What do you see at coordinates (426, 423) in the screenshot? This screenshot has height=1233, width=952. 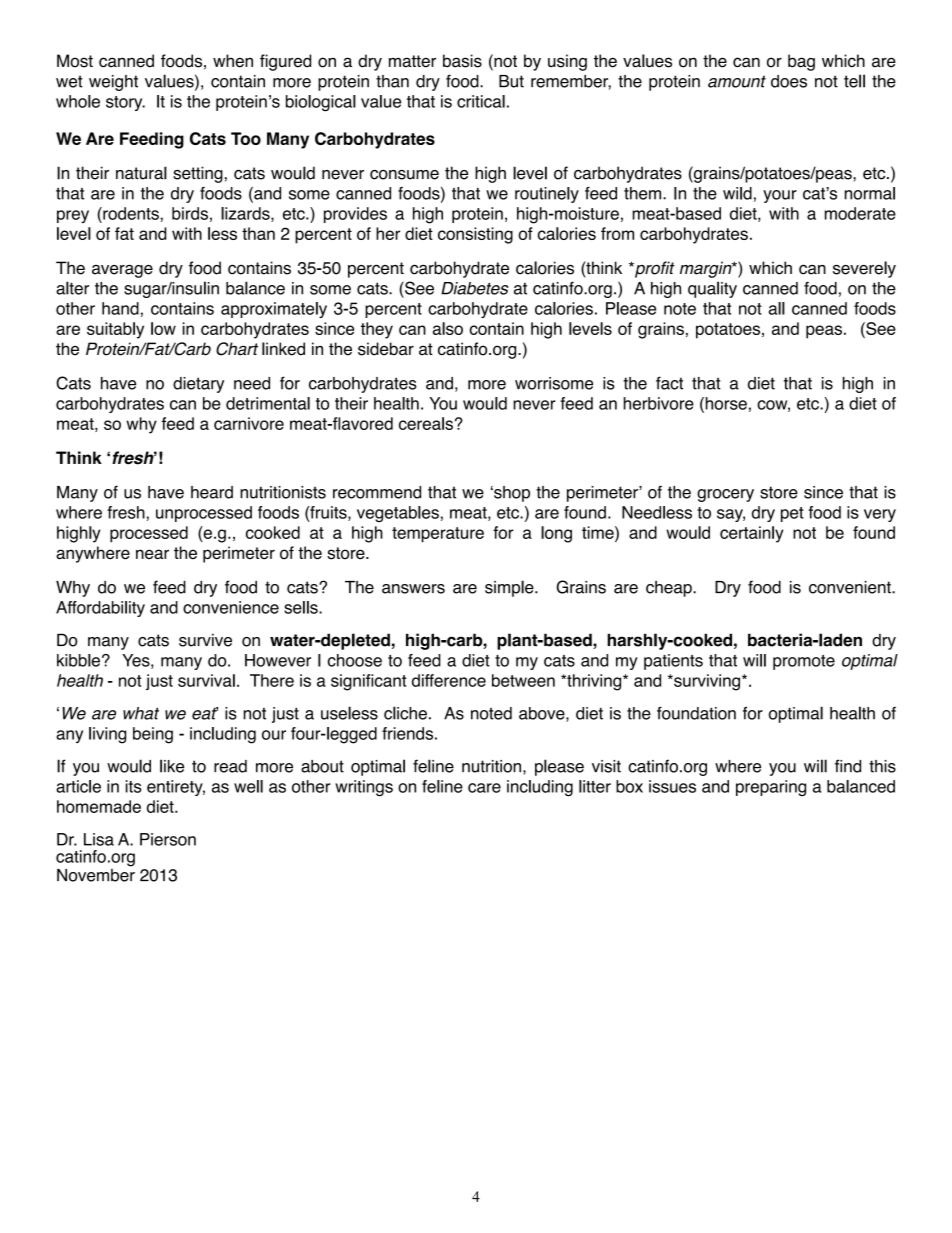 I see `cereals` at bounding box center [426, 423].
